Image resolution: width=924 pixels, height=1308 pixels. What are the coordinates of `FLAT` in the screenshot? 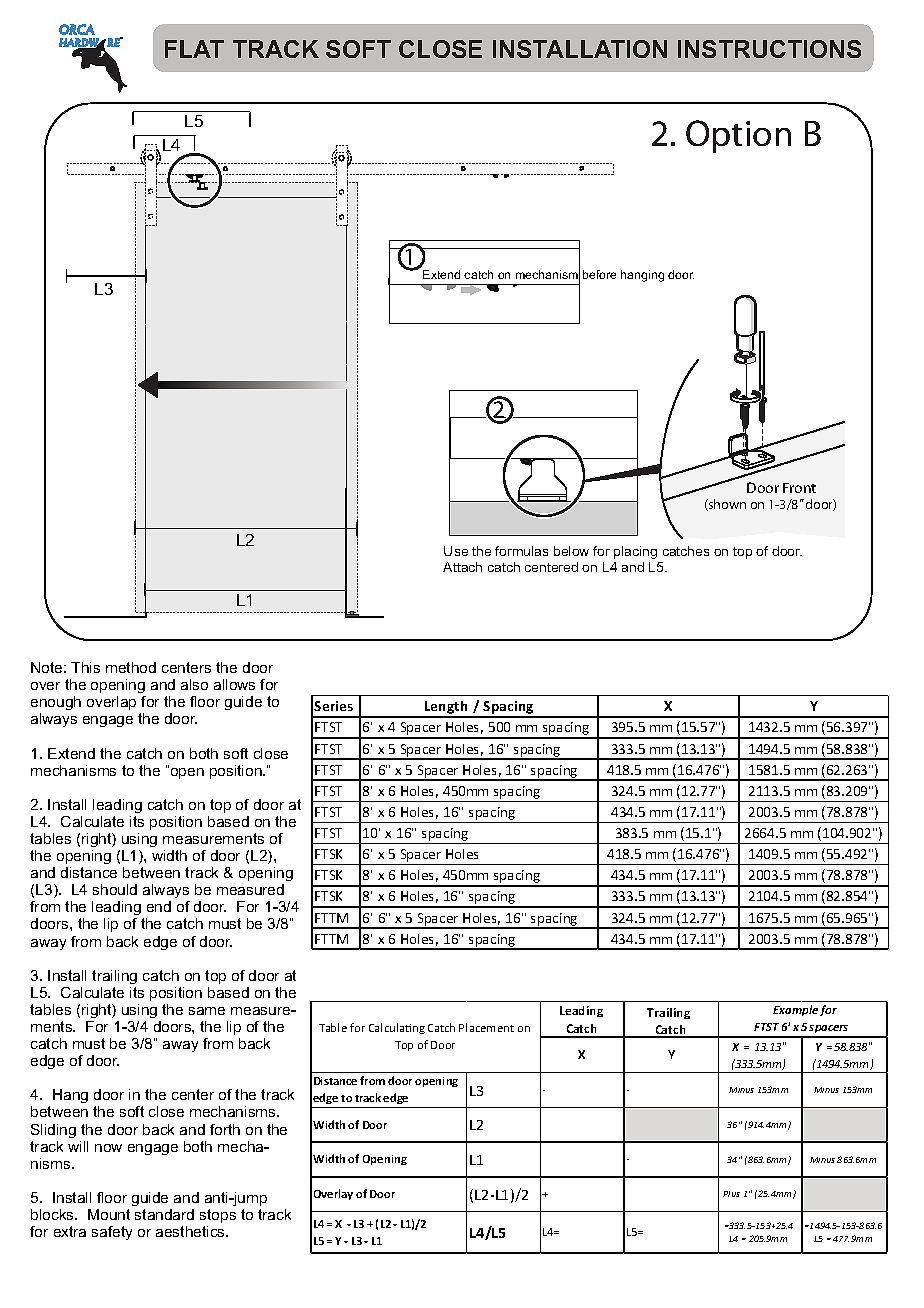 It's located at (194, 49).
